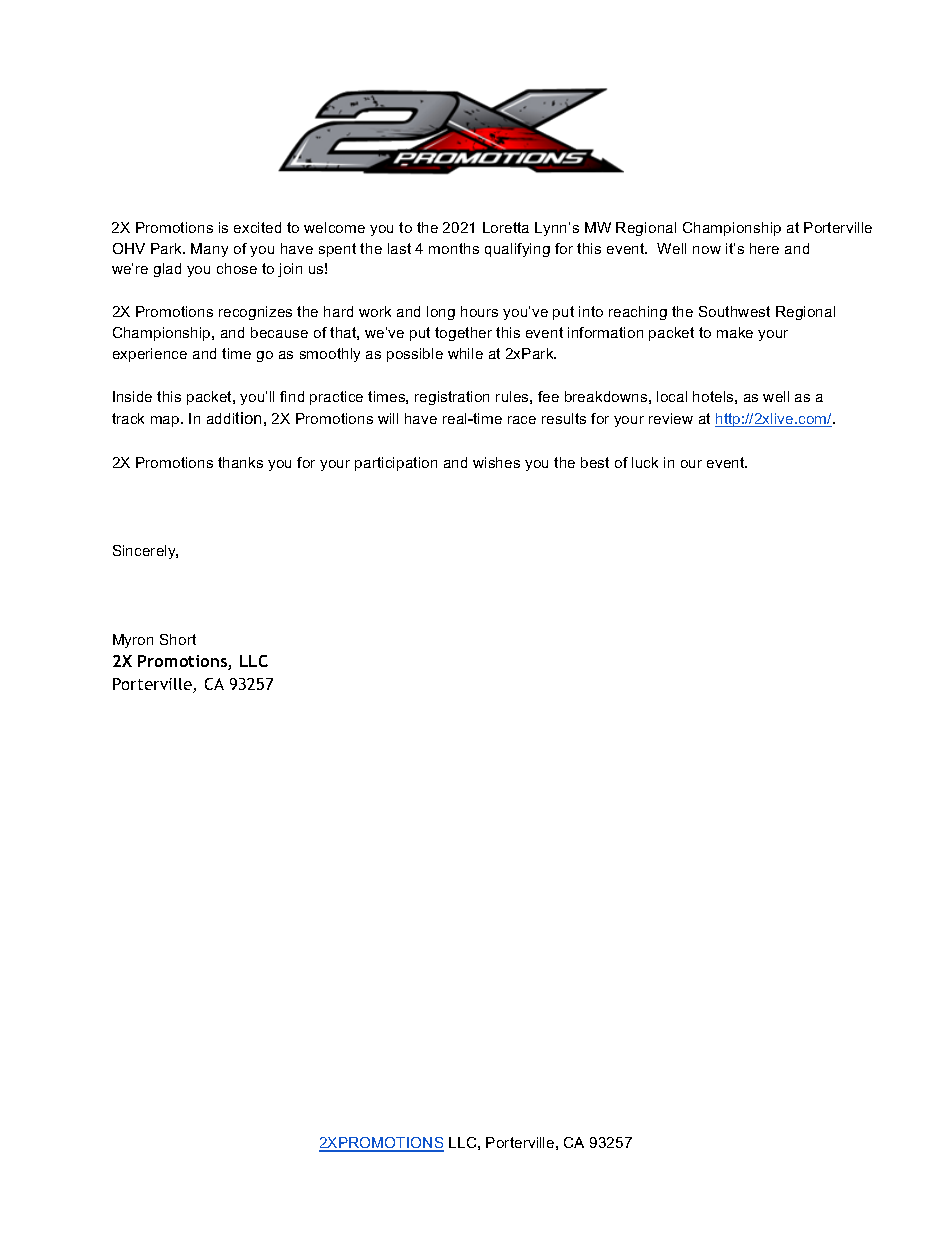 The width and height of the screenshot is (952, 1233). What do you see at coordinates (452, 398) in the screenshot?
I see `registration` at bounding box center [452, 398].
